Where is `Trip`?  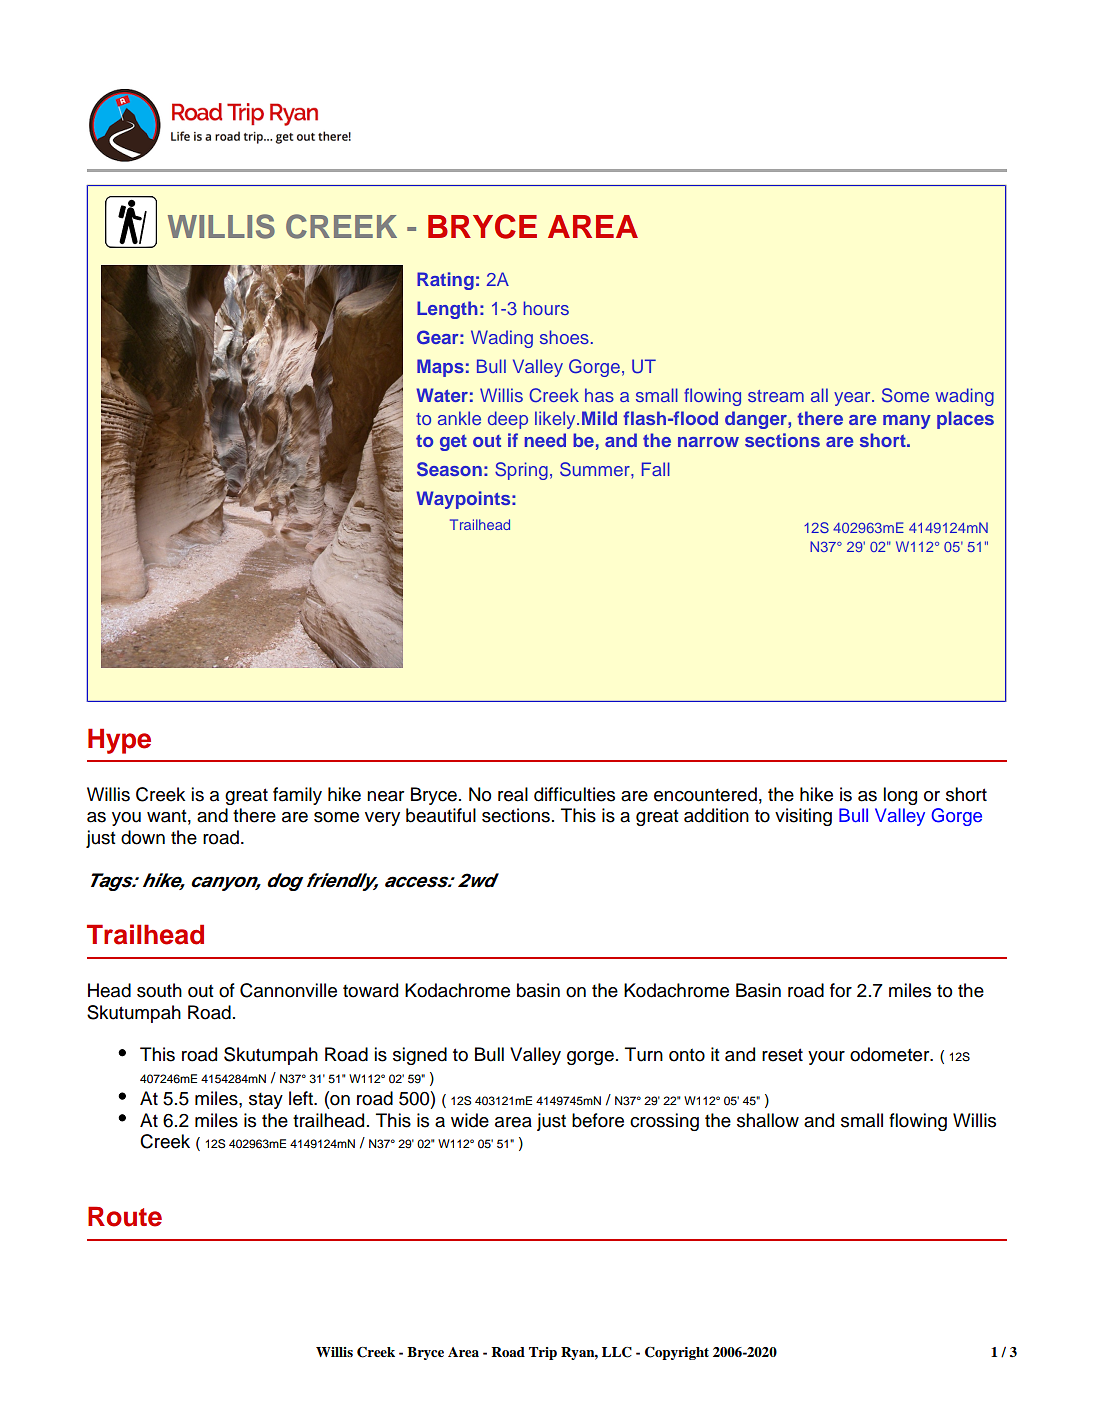 Trip is located at coordinates (543, 1353).
